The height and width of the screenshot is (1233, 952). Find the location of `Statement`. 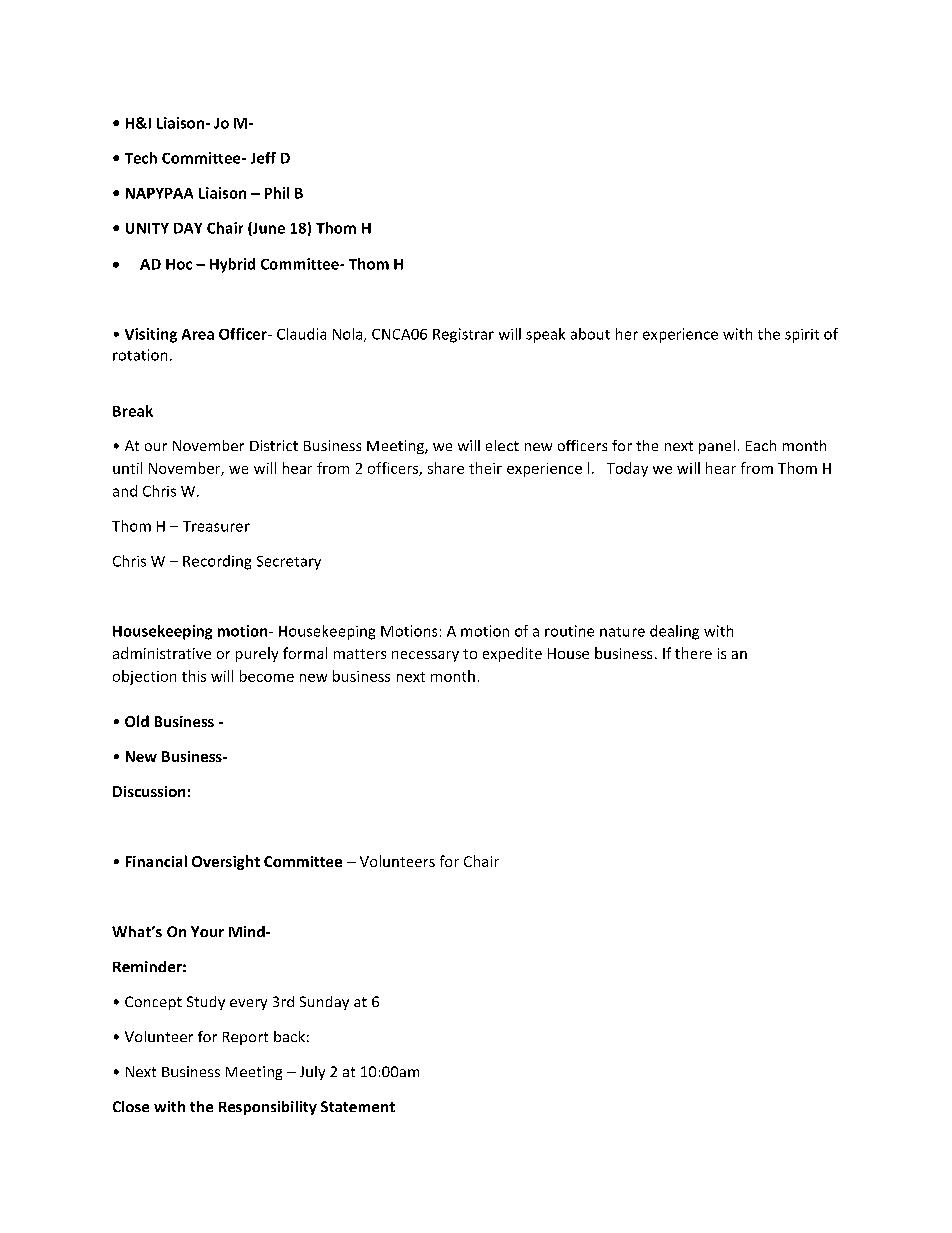

Statement is located at coordinates (358, 1106).
